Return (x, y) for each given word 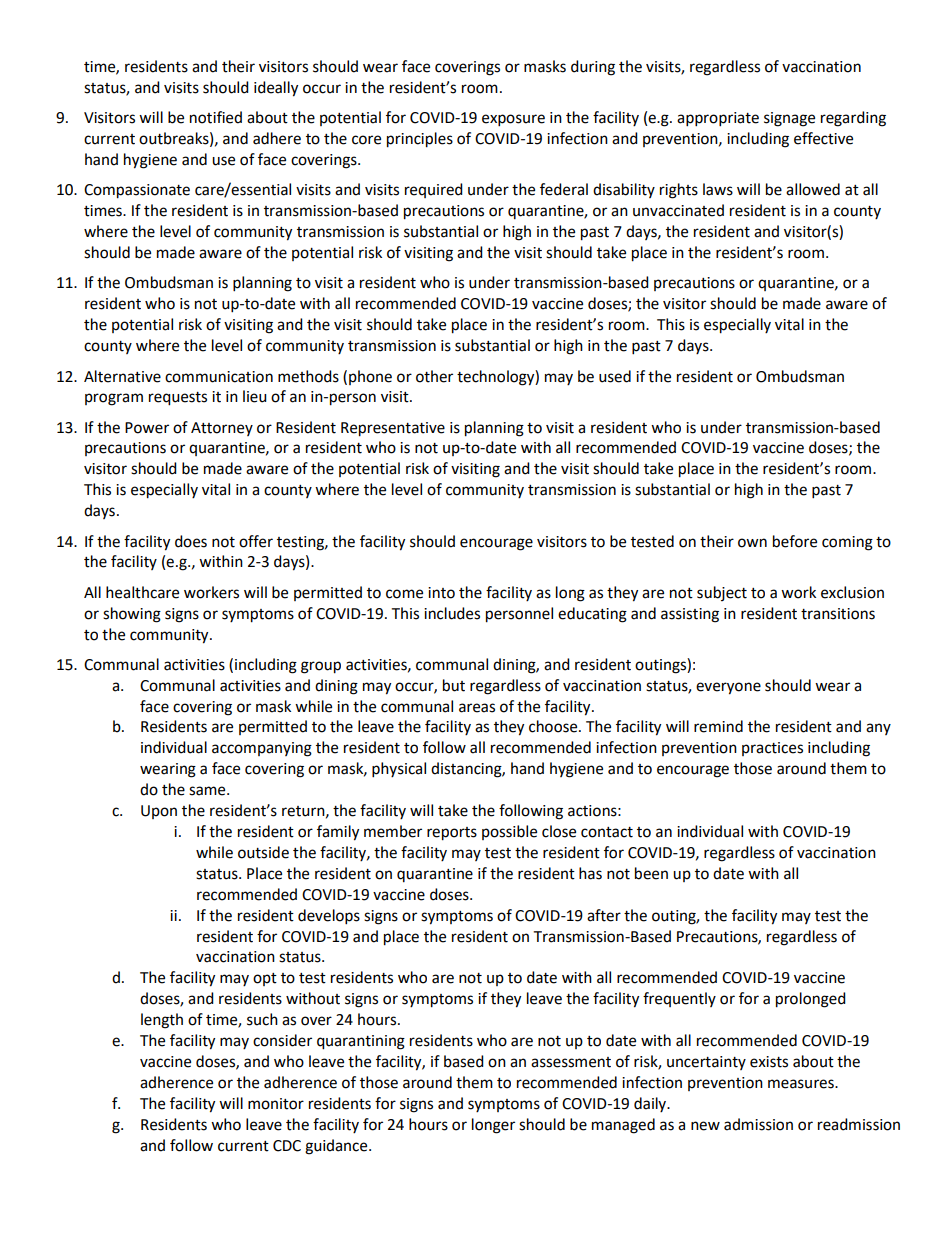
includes (452, 613)
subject (722, 593)
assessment (571, 1062)
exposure (513, 120)
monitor (276, 1104)
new (705, 1126)
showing (132, 615)
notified (216, 117)
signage (789, 119)
